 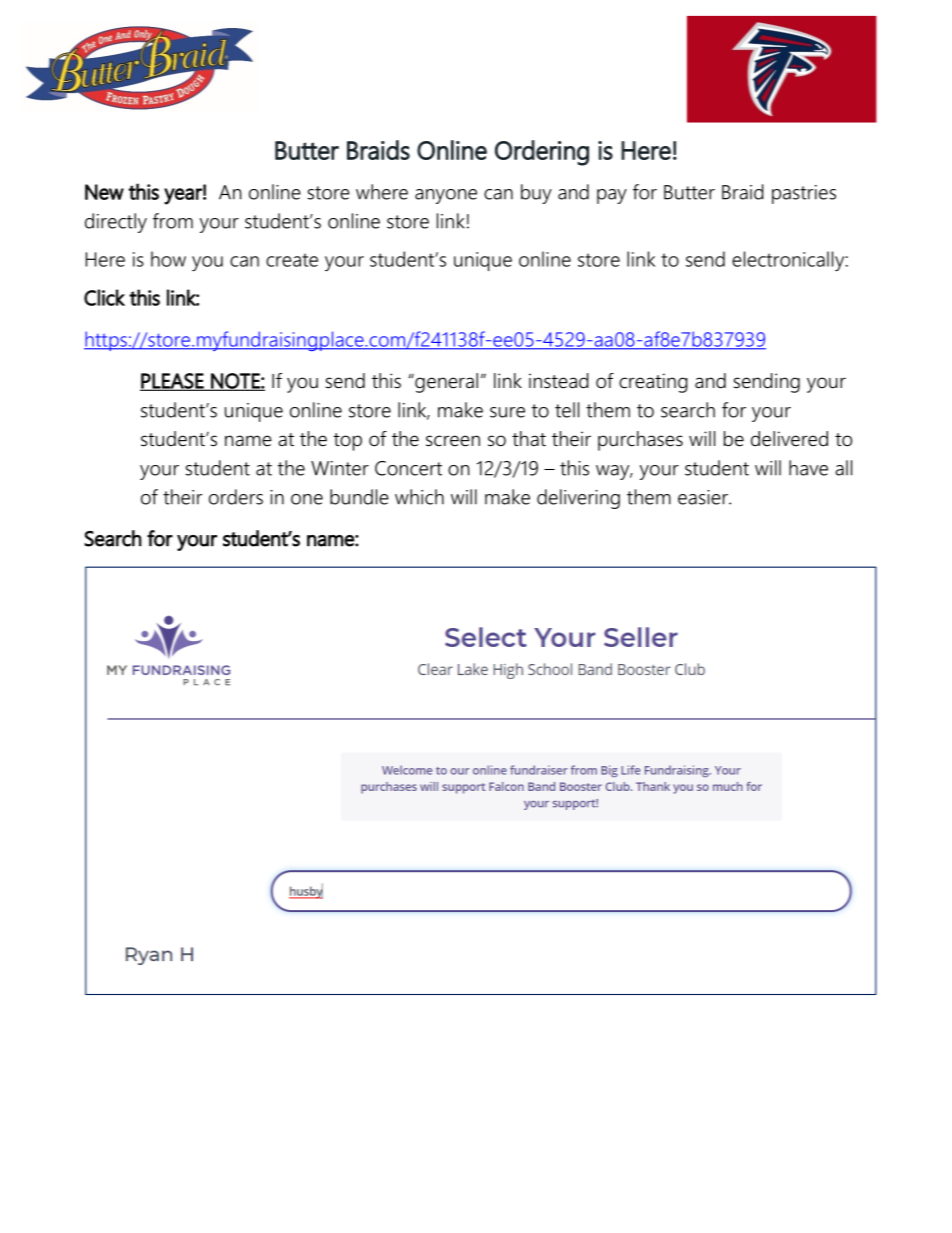 I want to click on general, so click(x=445, y=383).
